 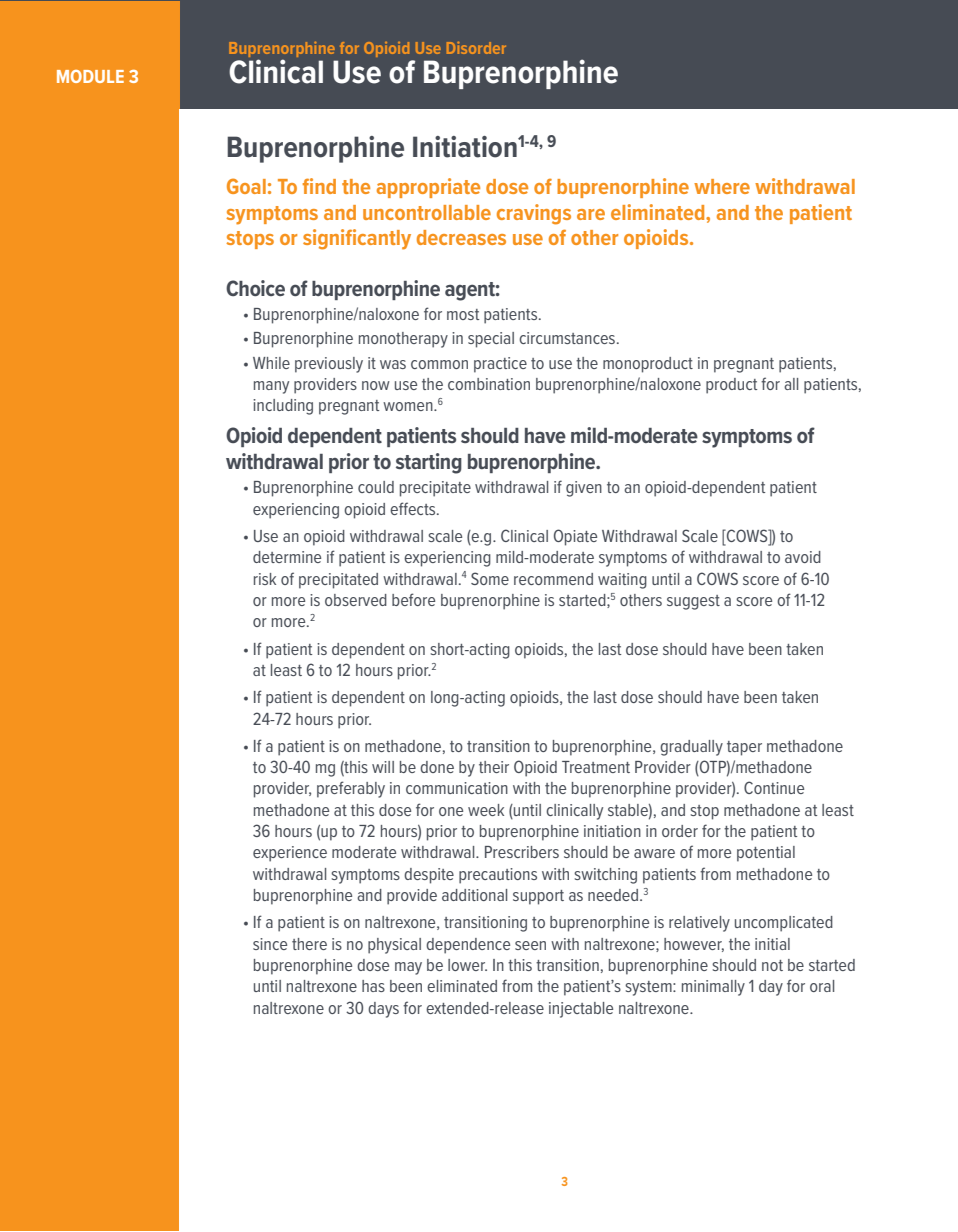 I want to click on lower, so click(x=467, y=965).
